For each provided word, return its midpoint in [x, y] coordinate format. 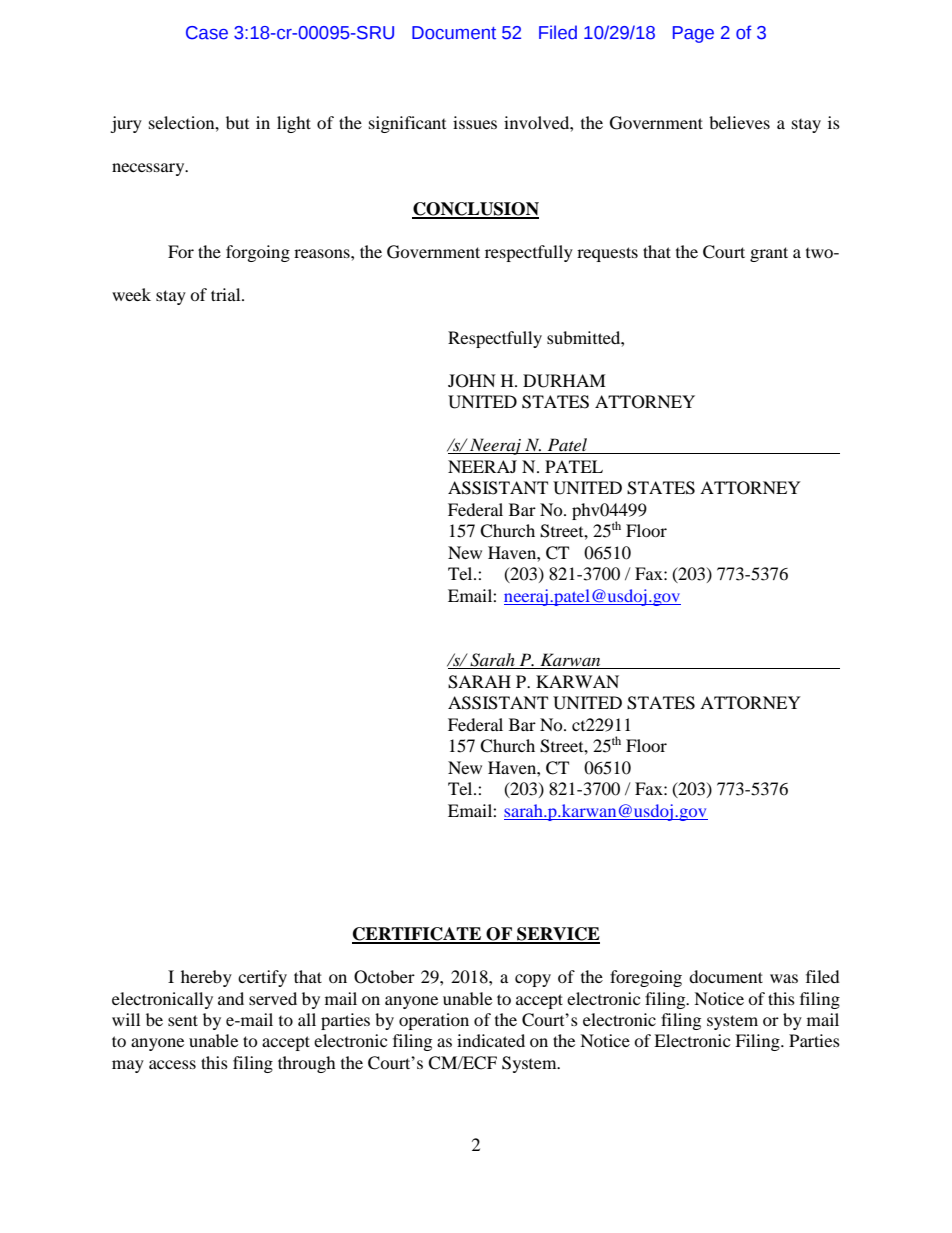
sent [183, 1020]
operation [434, 1021]
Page [693, 34]
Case [207, 33]
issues [475, 122]
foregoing [646, 978]
